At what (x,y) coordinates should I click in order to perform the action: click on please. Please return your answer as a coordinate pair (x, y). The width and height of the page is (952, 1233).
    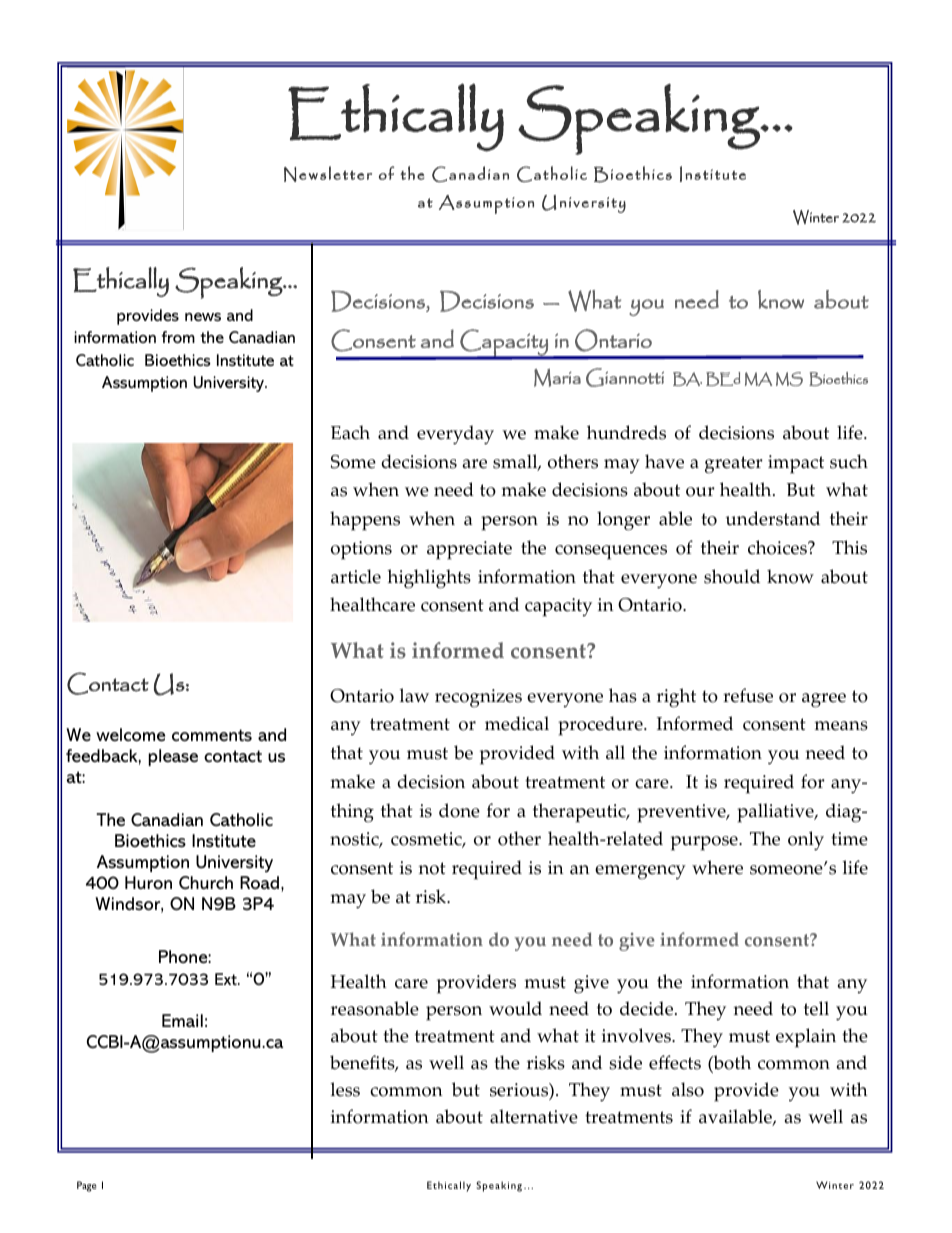
    Looking at the image, I should click on (173, 757).
